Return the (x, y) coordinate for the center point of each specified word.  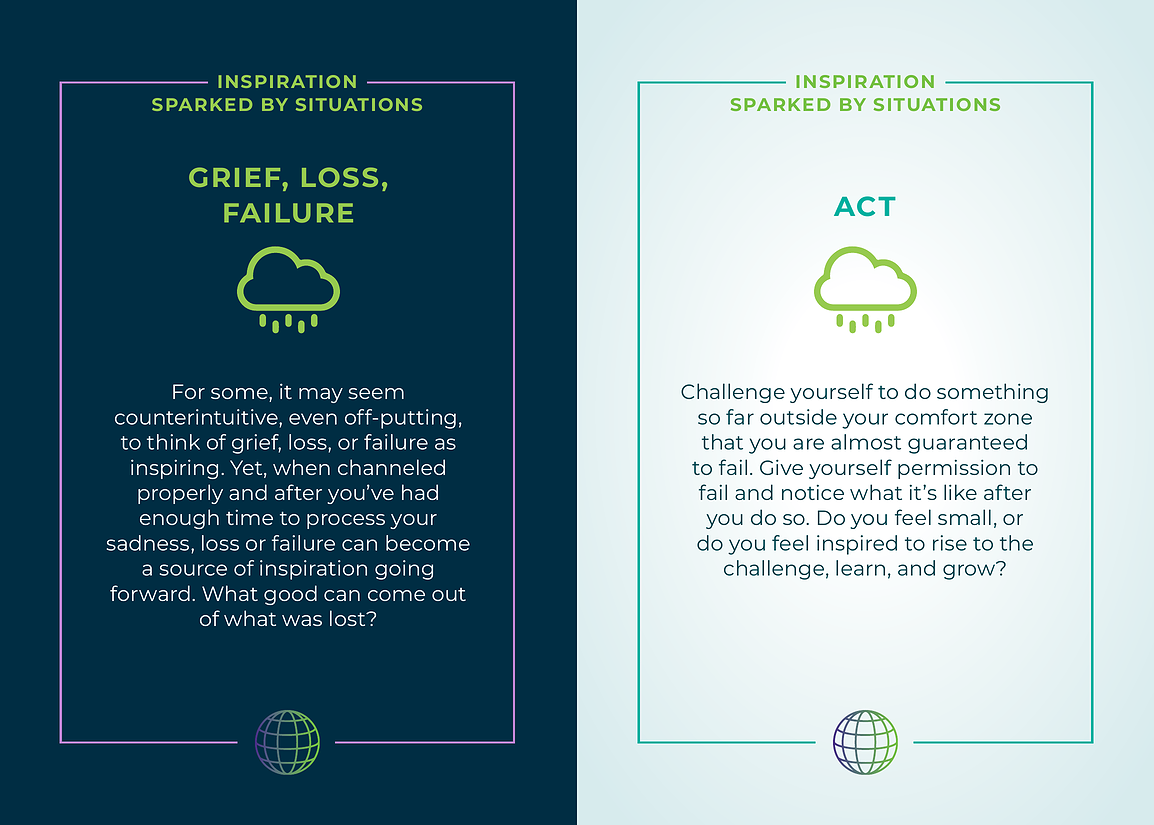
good (290, 595)
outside (798, 417)
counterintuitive (197, 417)
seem (376, 393)
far (740, 417)
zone (1008, 419)
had (420, 492)
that (722, 442)
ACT (865, 206)
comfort (936, 417)
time (249, 517)
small (964, 517)
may (321, 395)
